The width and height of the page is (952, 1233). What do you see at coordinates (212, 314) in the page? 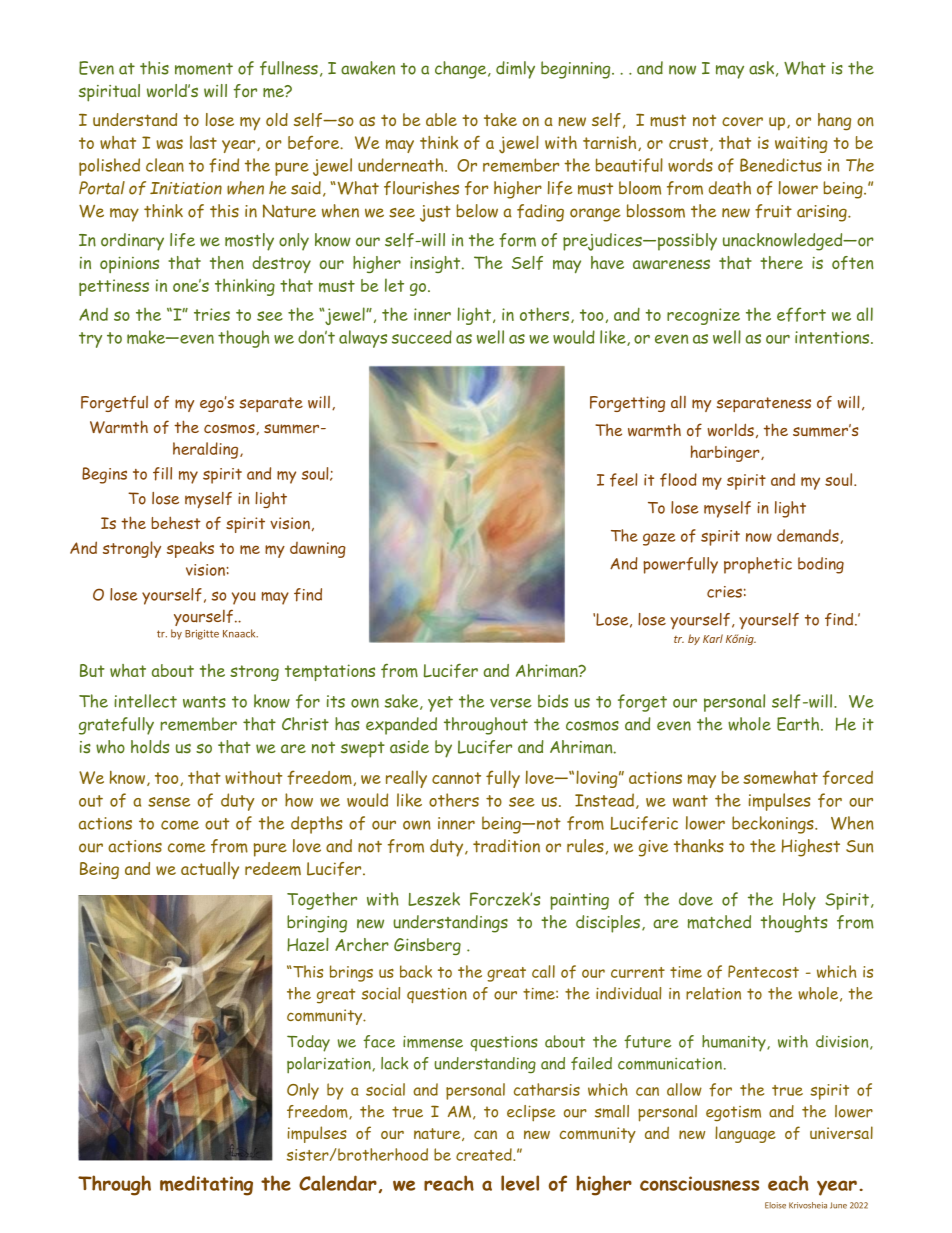
I see `tries` at bounding box center [212, 314].
